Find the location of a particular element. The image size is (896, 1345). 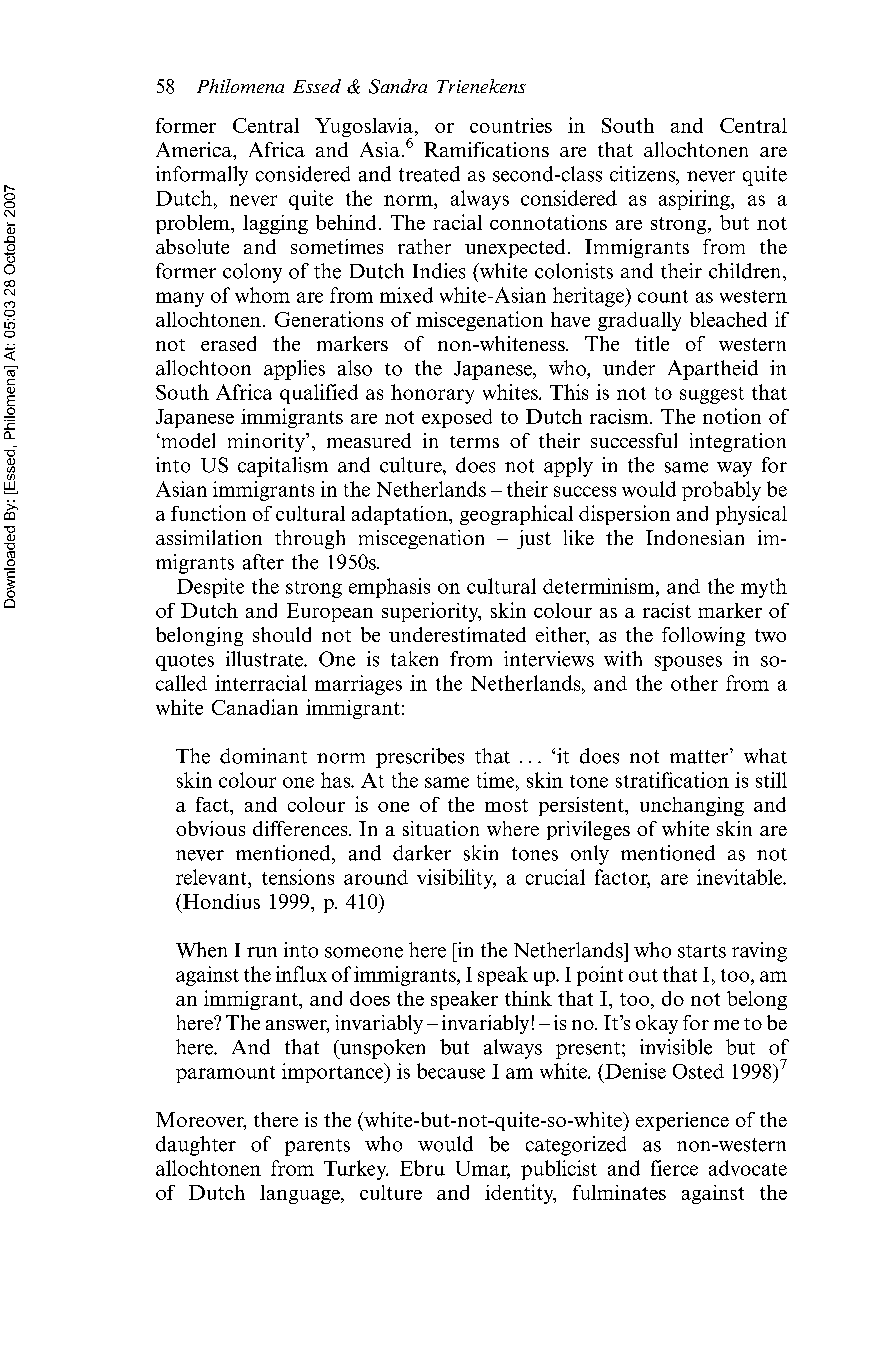

exposed is located at coordinates (457, 418).
